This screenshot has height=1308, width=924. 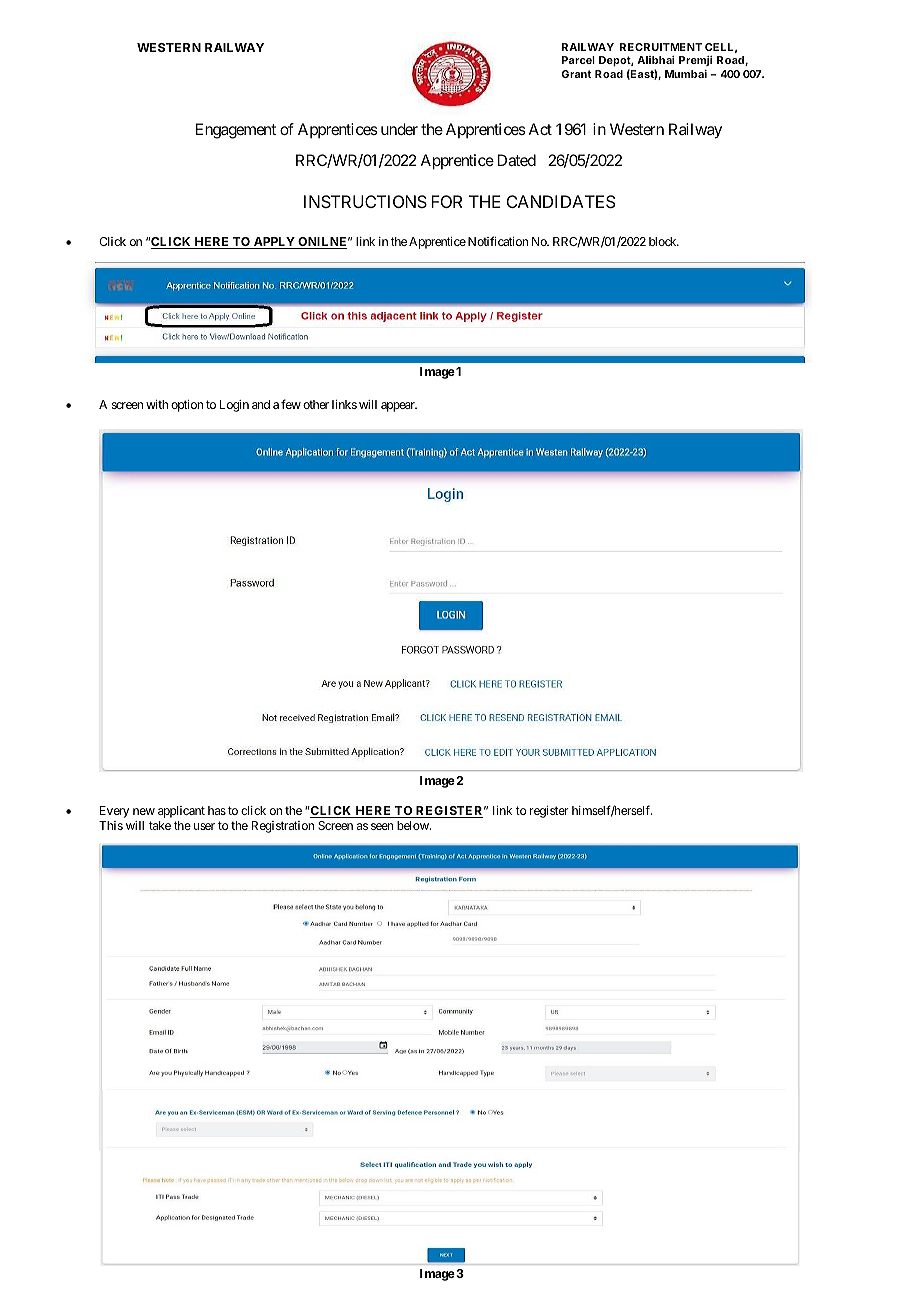 What do you see at coordinates (316, 404) in the screenshot?
I see `other` at bounding box center [316, 404].
